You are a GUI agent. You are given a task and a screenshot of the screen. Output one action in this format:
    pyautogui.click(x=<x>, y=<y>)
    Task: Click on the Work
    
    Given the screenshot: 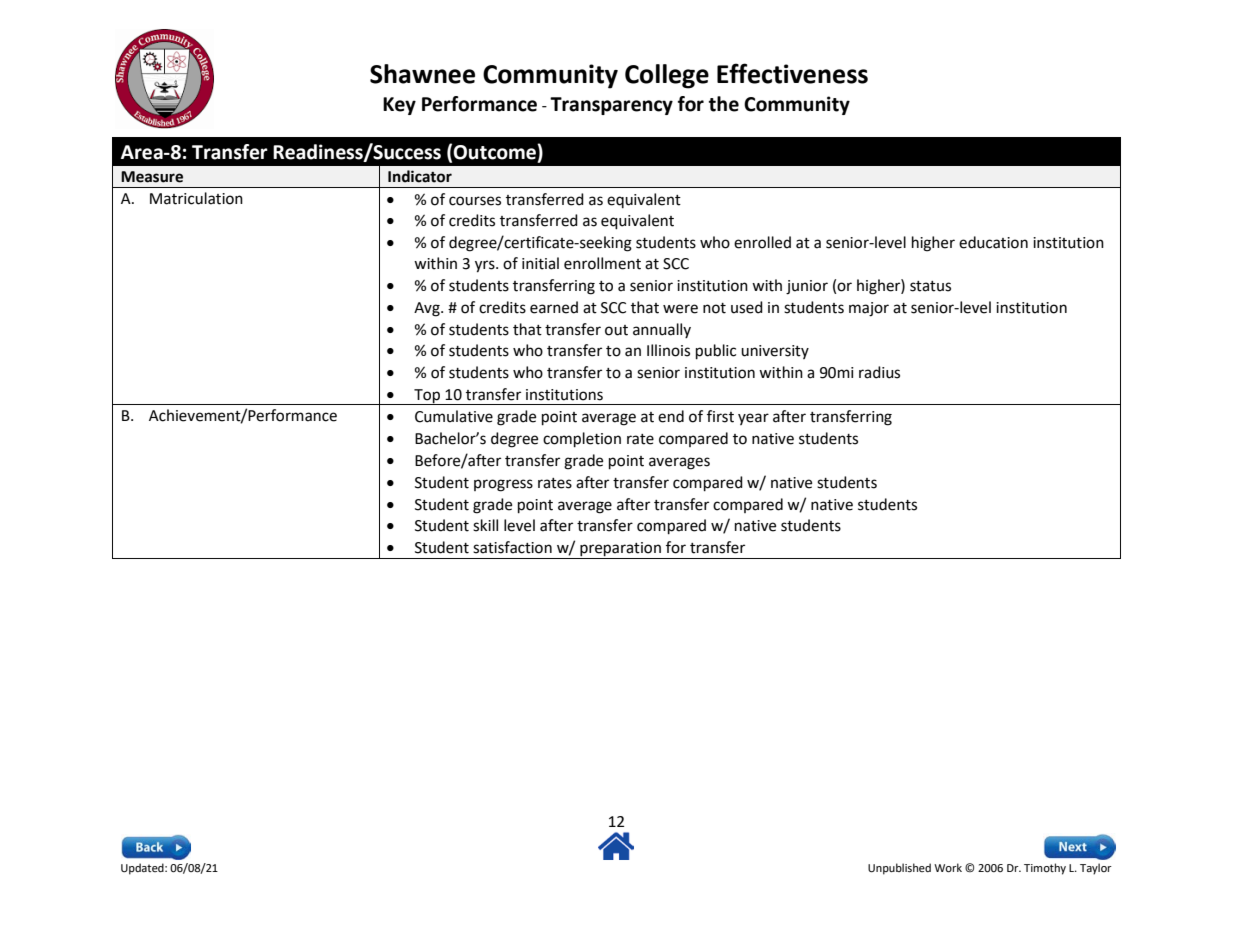 What is the action you would take?
    pyautogui.click(x=948, y=868)
